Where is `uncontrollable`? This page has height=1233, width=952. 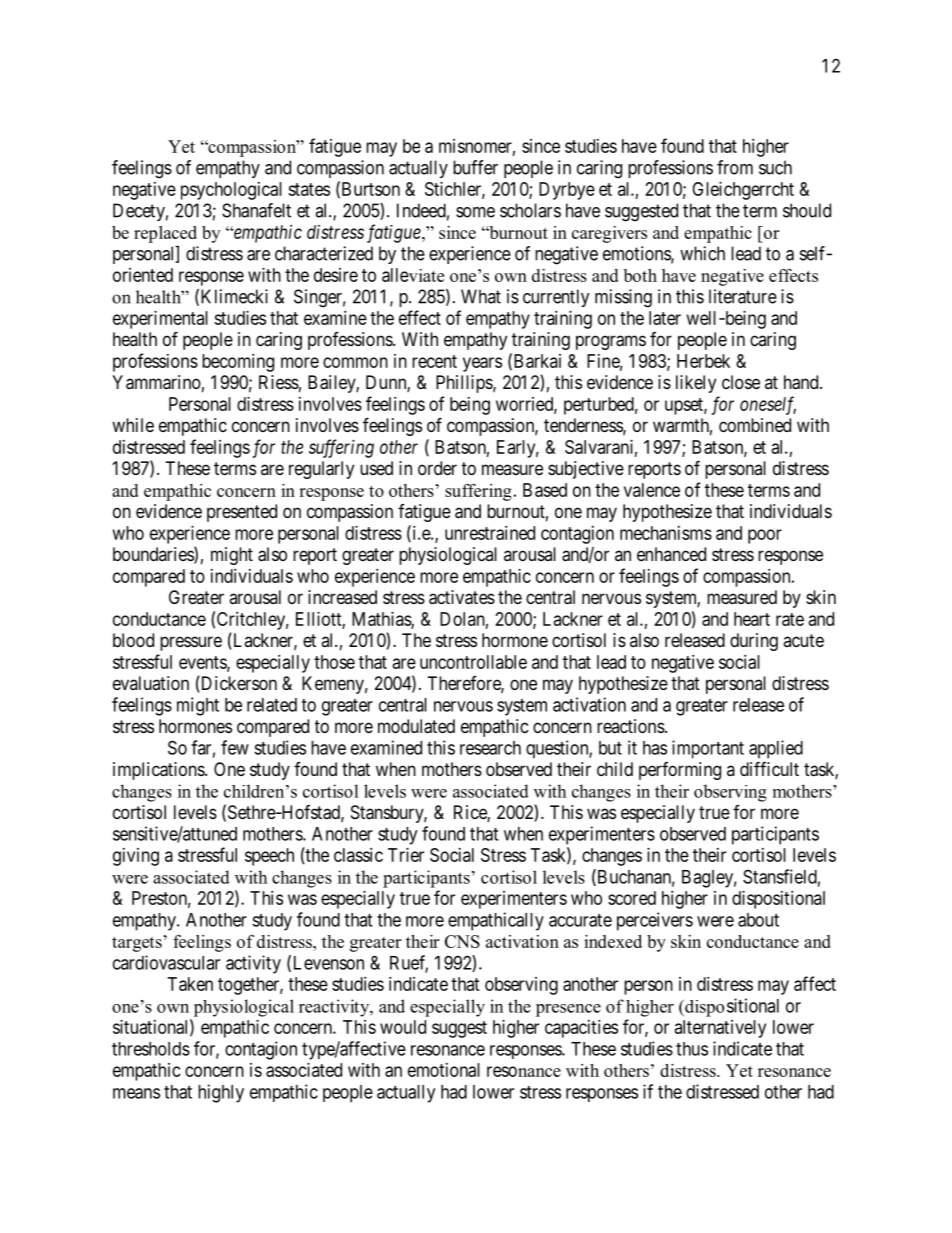 uncontrollable is located at coordinates (473, 662).
